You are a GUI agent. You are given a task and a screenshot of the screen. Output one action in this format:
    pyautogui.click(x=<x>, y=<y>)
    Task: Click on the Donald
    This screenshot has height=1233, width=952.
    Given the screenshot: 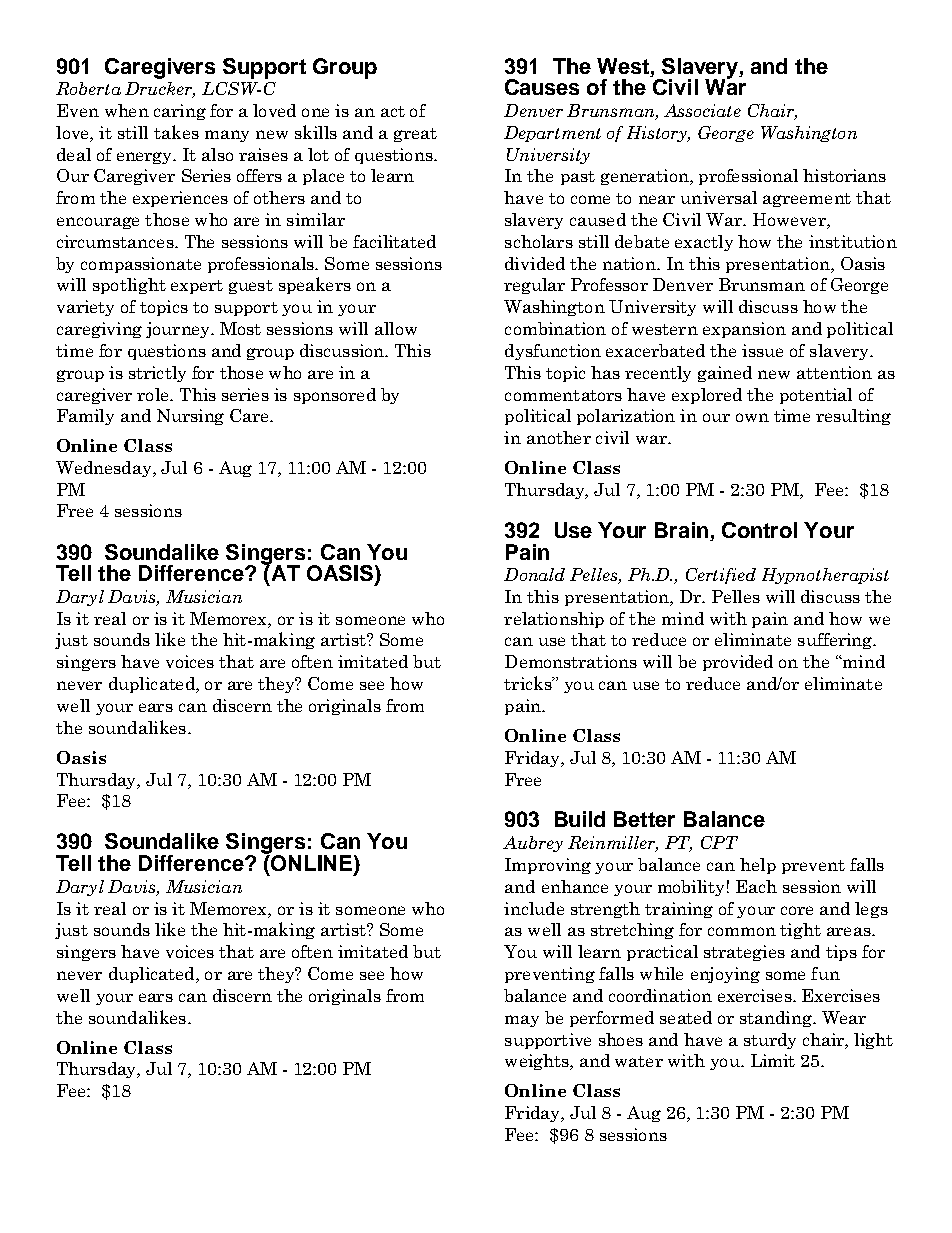 What is the action you would take?
    pyautogui.click(x=534, y=574)
